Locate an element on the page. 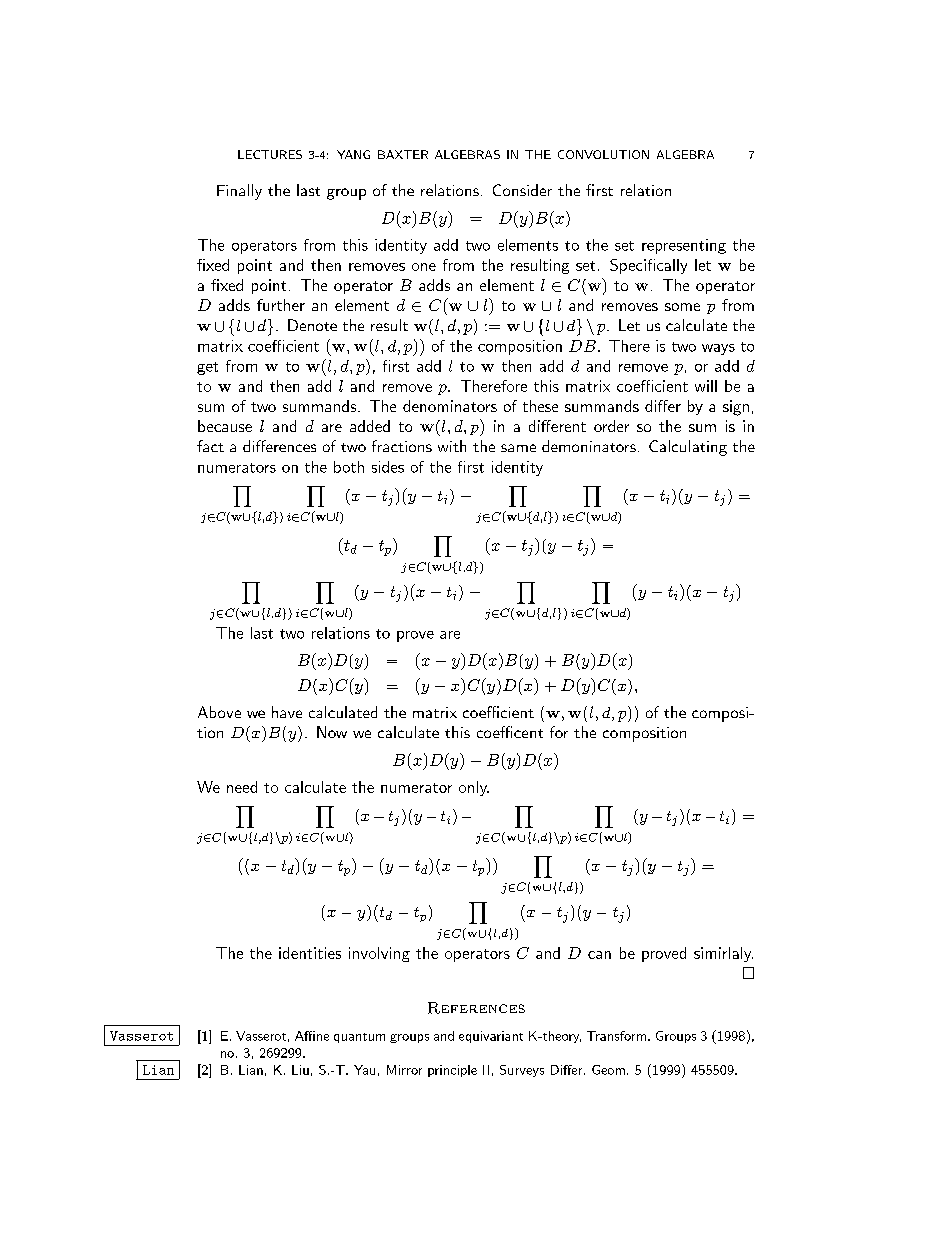  Calculating is located at coordinates (688, 448).
